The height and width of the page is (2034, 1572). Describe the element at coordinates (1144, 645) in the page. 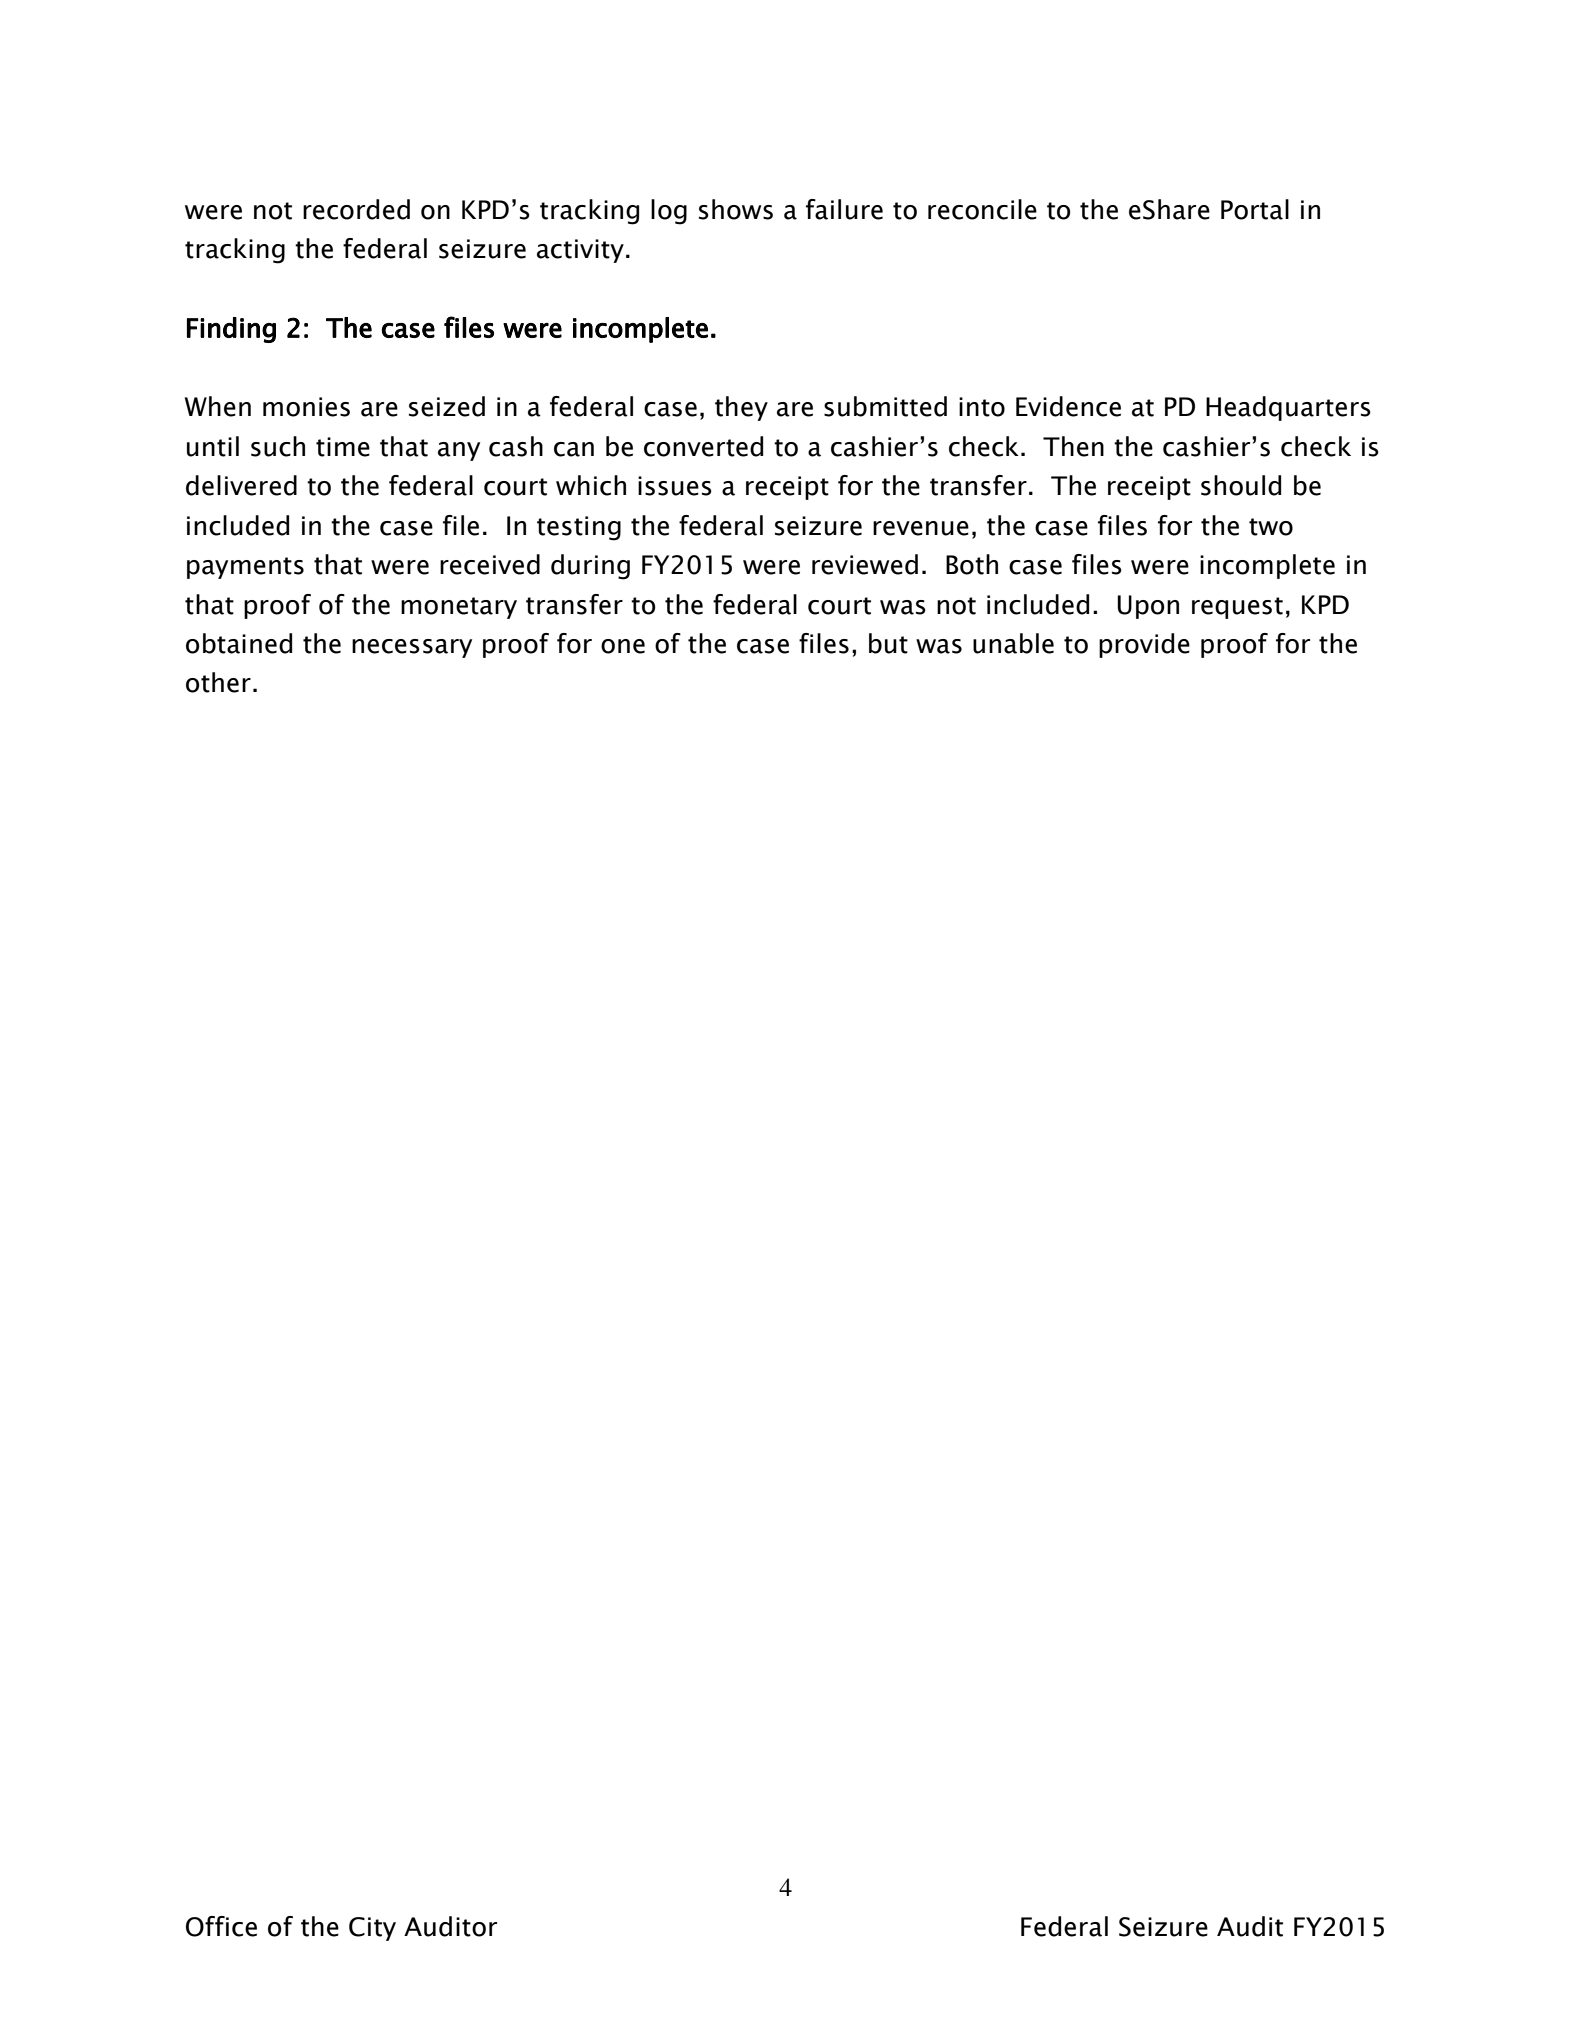

I see `provide` at that location.
